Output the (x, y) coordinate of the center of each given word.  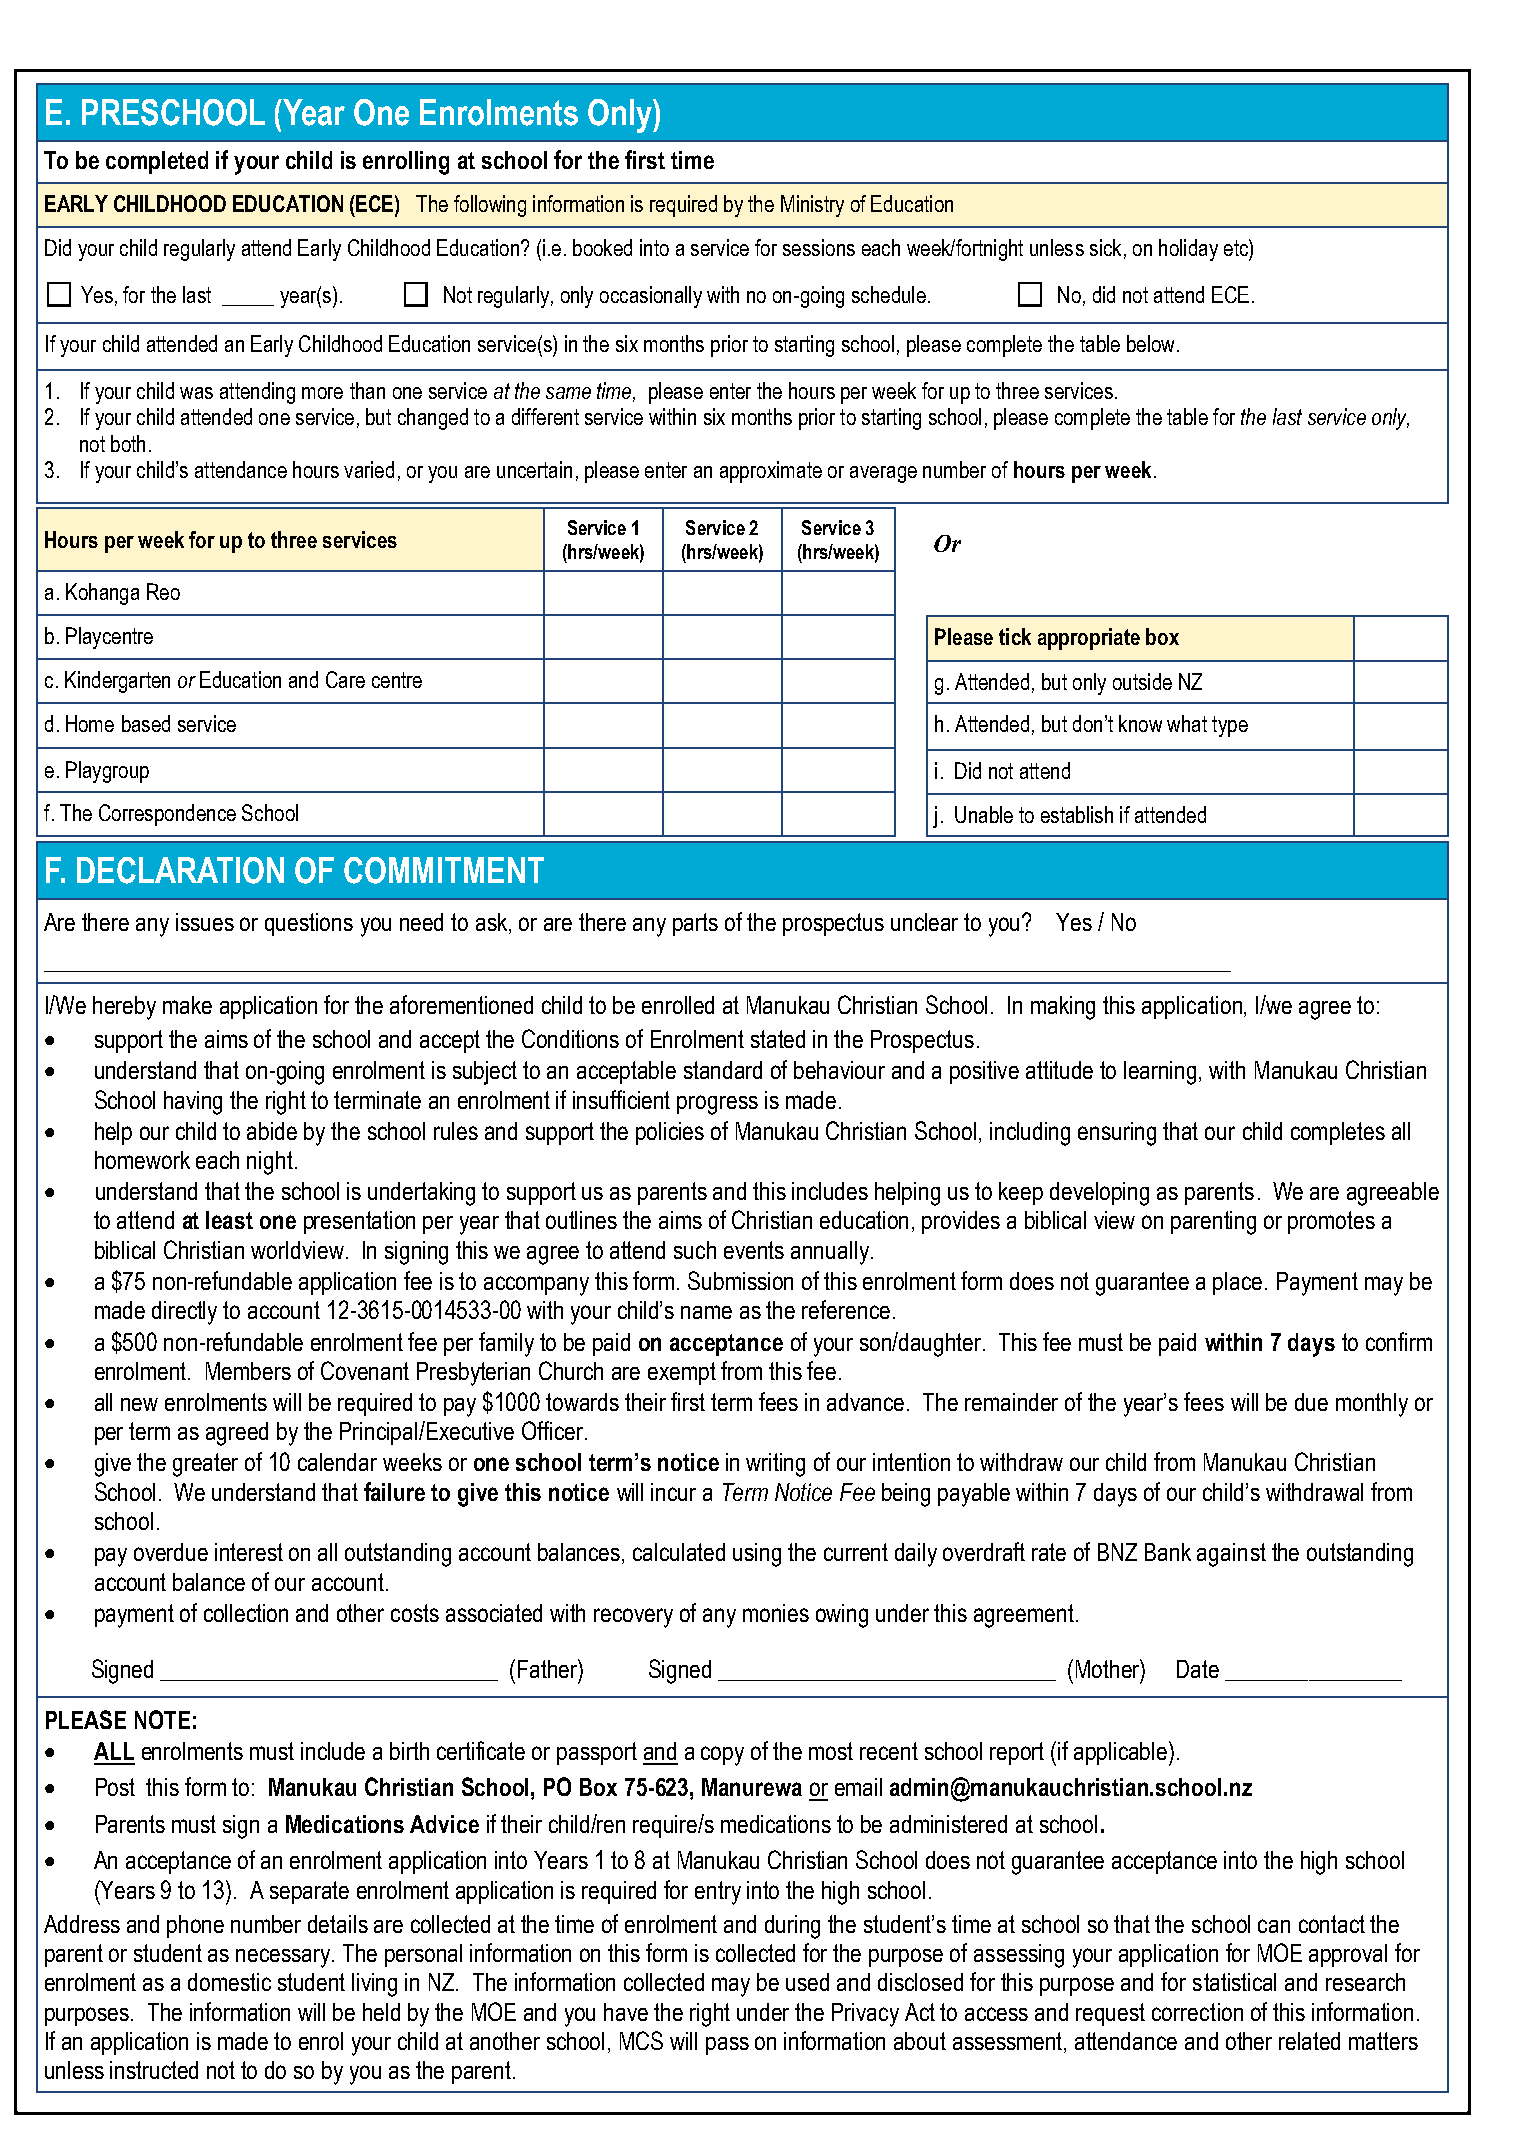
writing (775, 1465)
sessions (819, 247)
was (196, 393)
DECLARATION (180, 870)
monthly (1372, 1405)
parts (695, 924)
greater (205, 1465)
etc (1237, 247)
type (1230, 726)
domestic (229, 1982)
